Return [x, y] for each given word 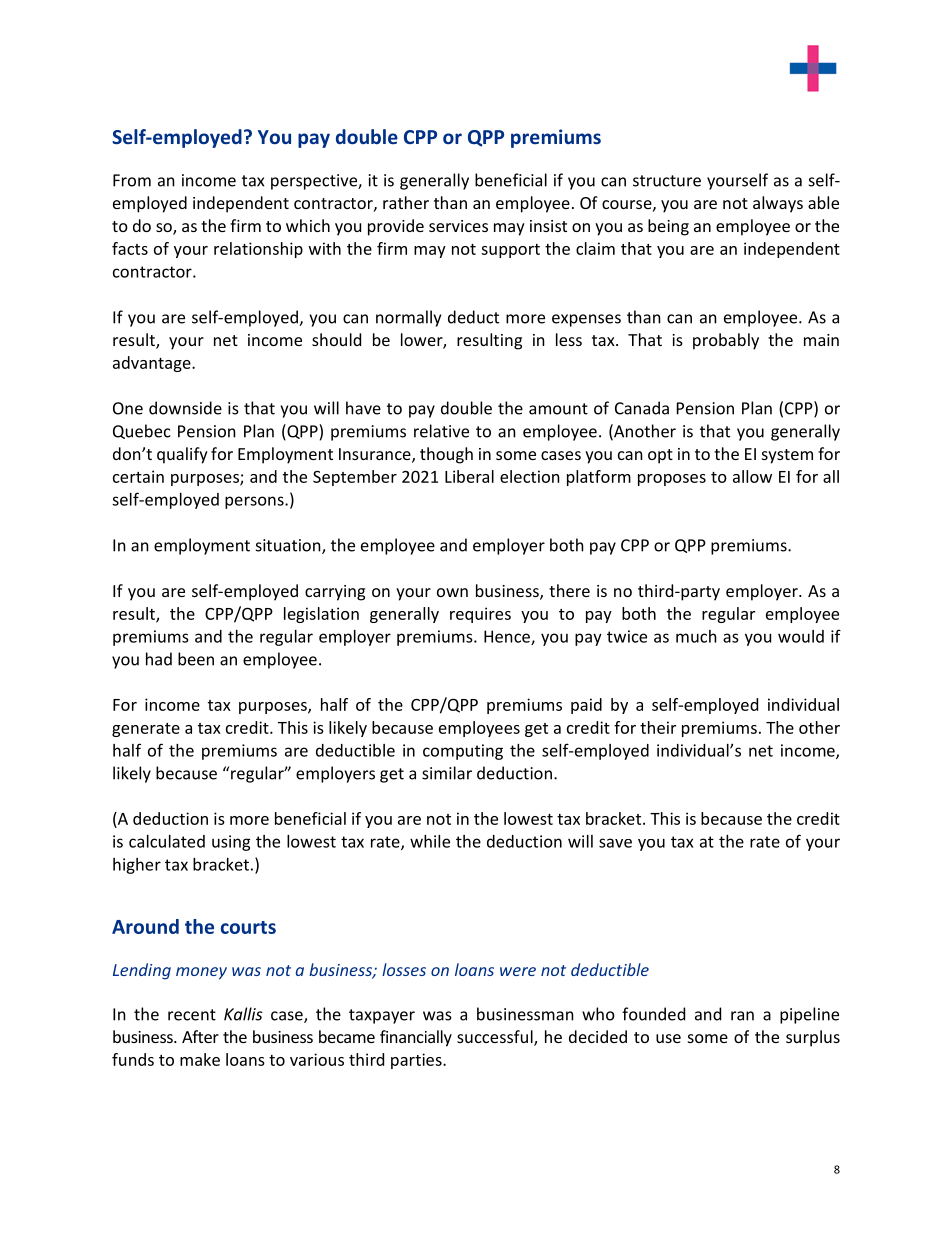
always [778, 204]
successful [496, 1038]
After [200, 1036]
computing [463, 752]
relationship [258, 250]
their [658, 727]
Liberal [469, 476]
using [231, 843]
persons [255, 502]
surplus [813, 1038]
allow [752, 476]
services [458, 226]
